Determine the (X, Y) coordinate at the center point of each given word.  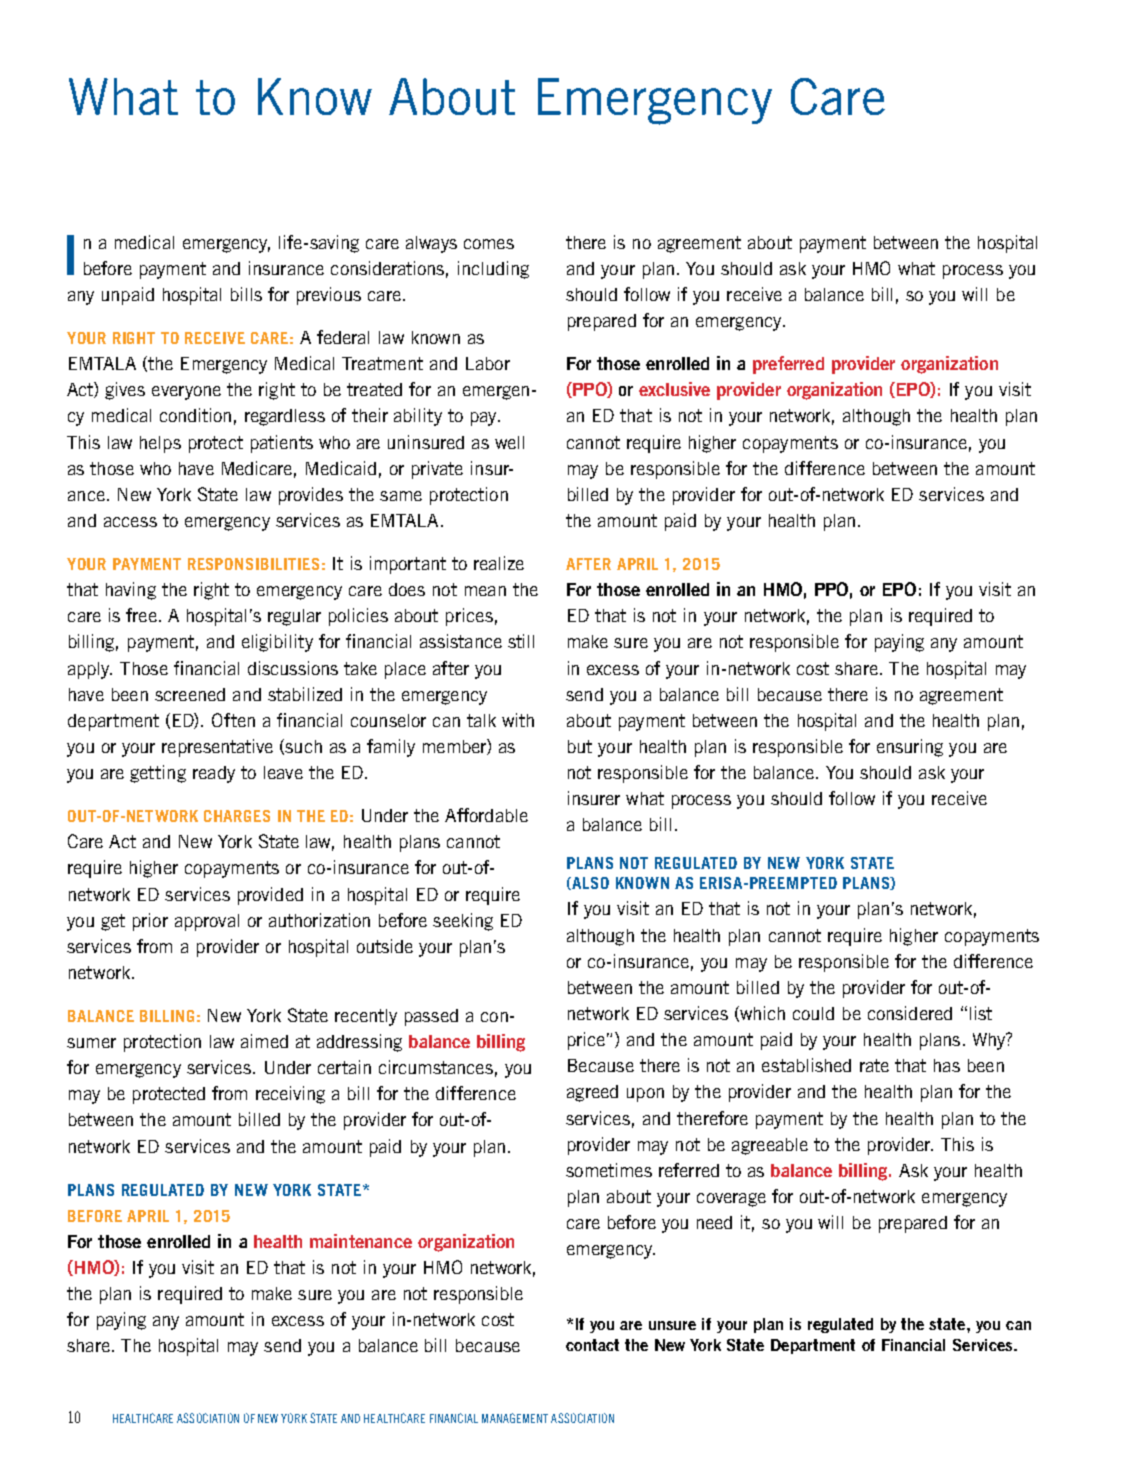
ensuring (910, 748)
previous (329, 296)
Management (515, 1418)
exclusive (674, 389)
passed (431, 1017)
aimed (264, 1041)
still (521, 641)
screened (190, 694)
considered (910, 1013)
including (493, 270)
